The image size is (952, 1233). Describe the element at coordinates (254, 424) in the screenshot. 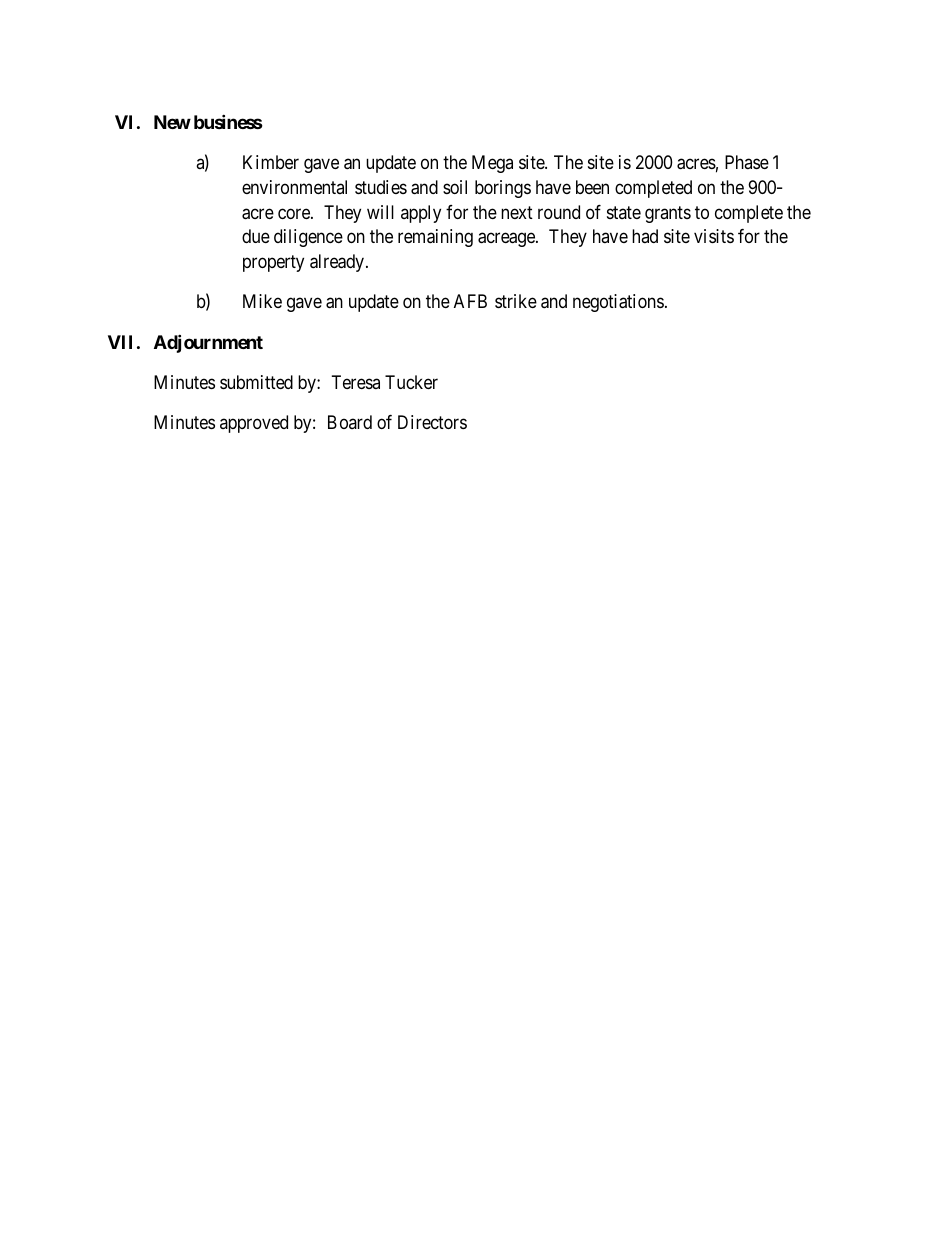

I see `approved` at that location.
